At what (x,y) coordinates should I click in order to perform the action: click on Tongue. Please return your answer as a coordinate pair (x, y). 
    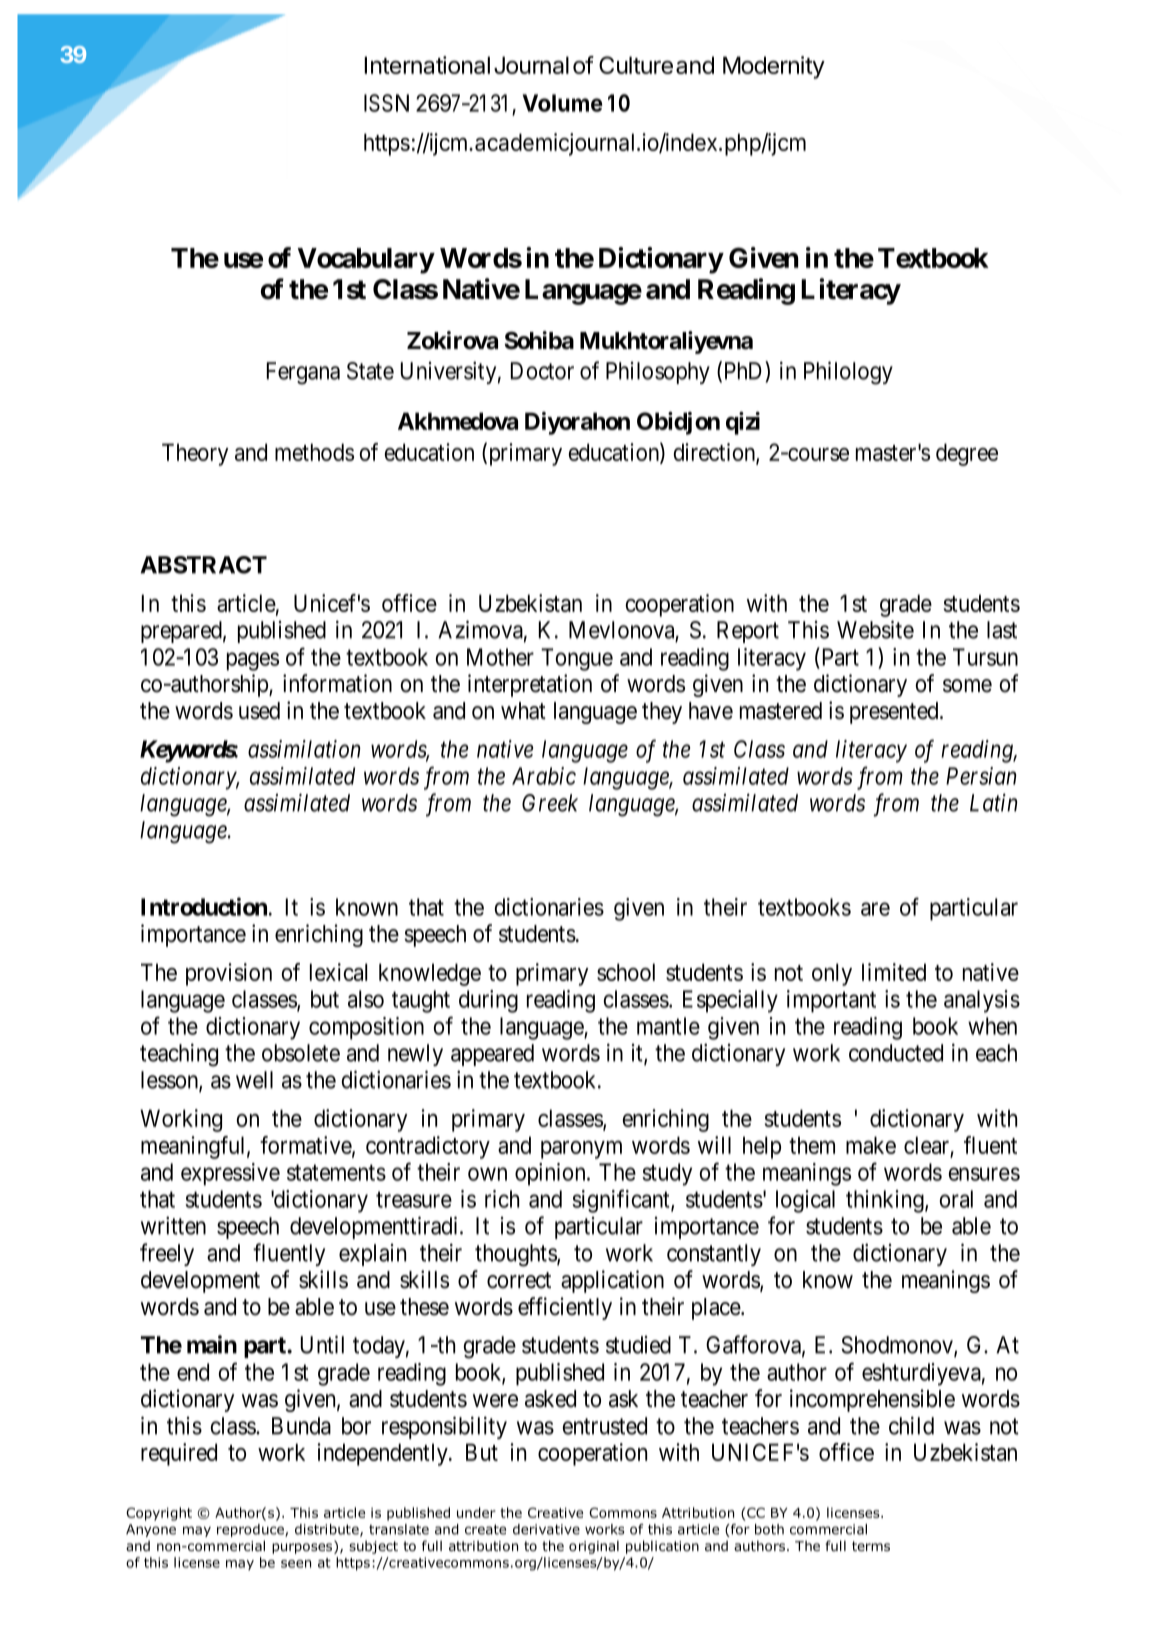
    Looking at the image, I should click on (577, 659).
